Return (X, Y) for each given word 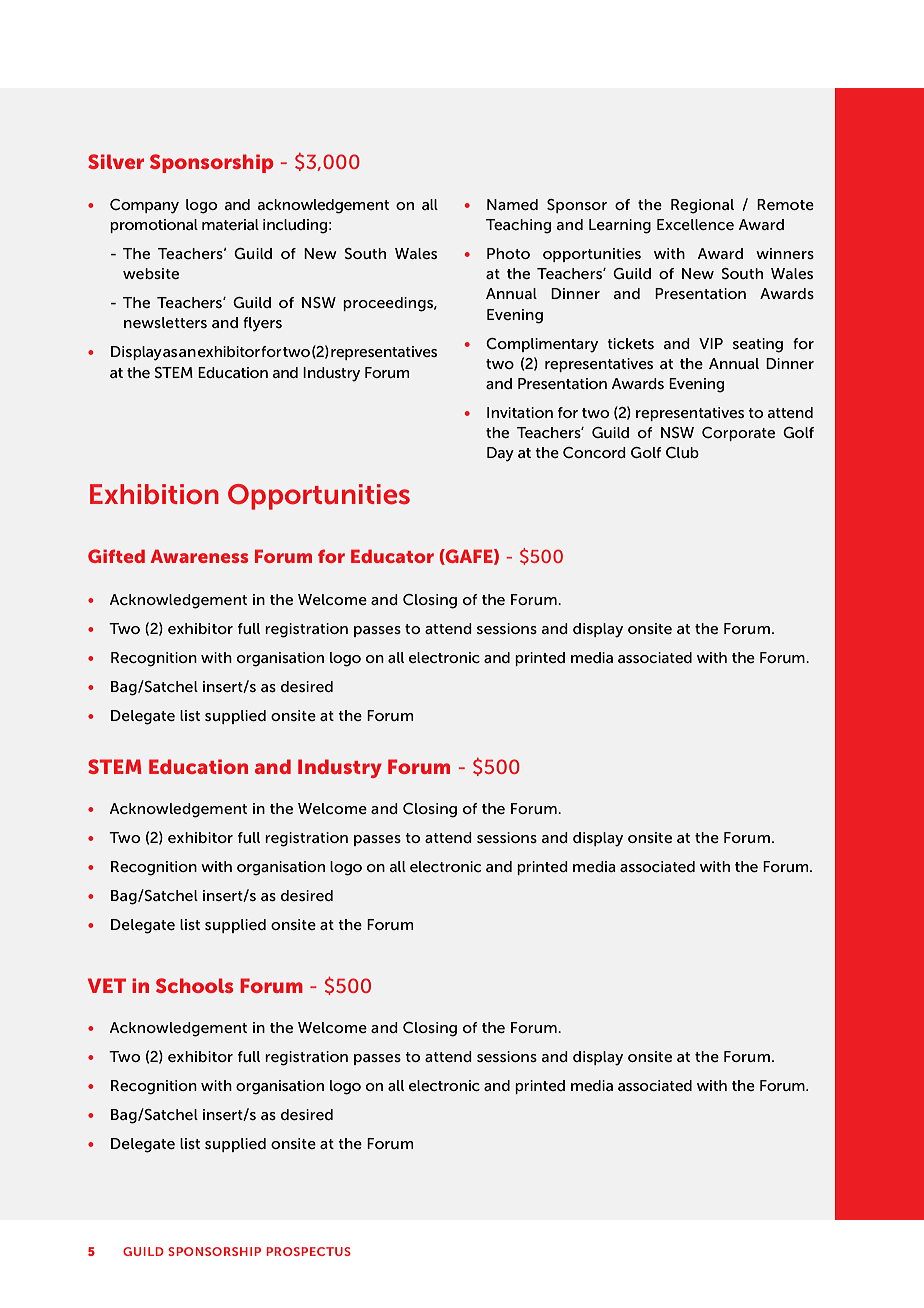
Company (144, 206)
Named (512, 204)
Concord (594, 452)
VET (107, 985)
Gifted (116, 556)
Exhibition (154, 494)
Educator (392, 556)
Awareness (199, 556)
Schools (194, 985)
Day (500, 454)
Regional (702, 206)
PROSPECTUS (309, 1251)
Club (682, 452)
